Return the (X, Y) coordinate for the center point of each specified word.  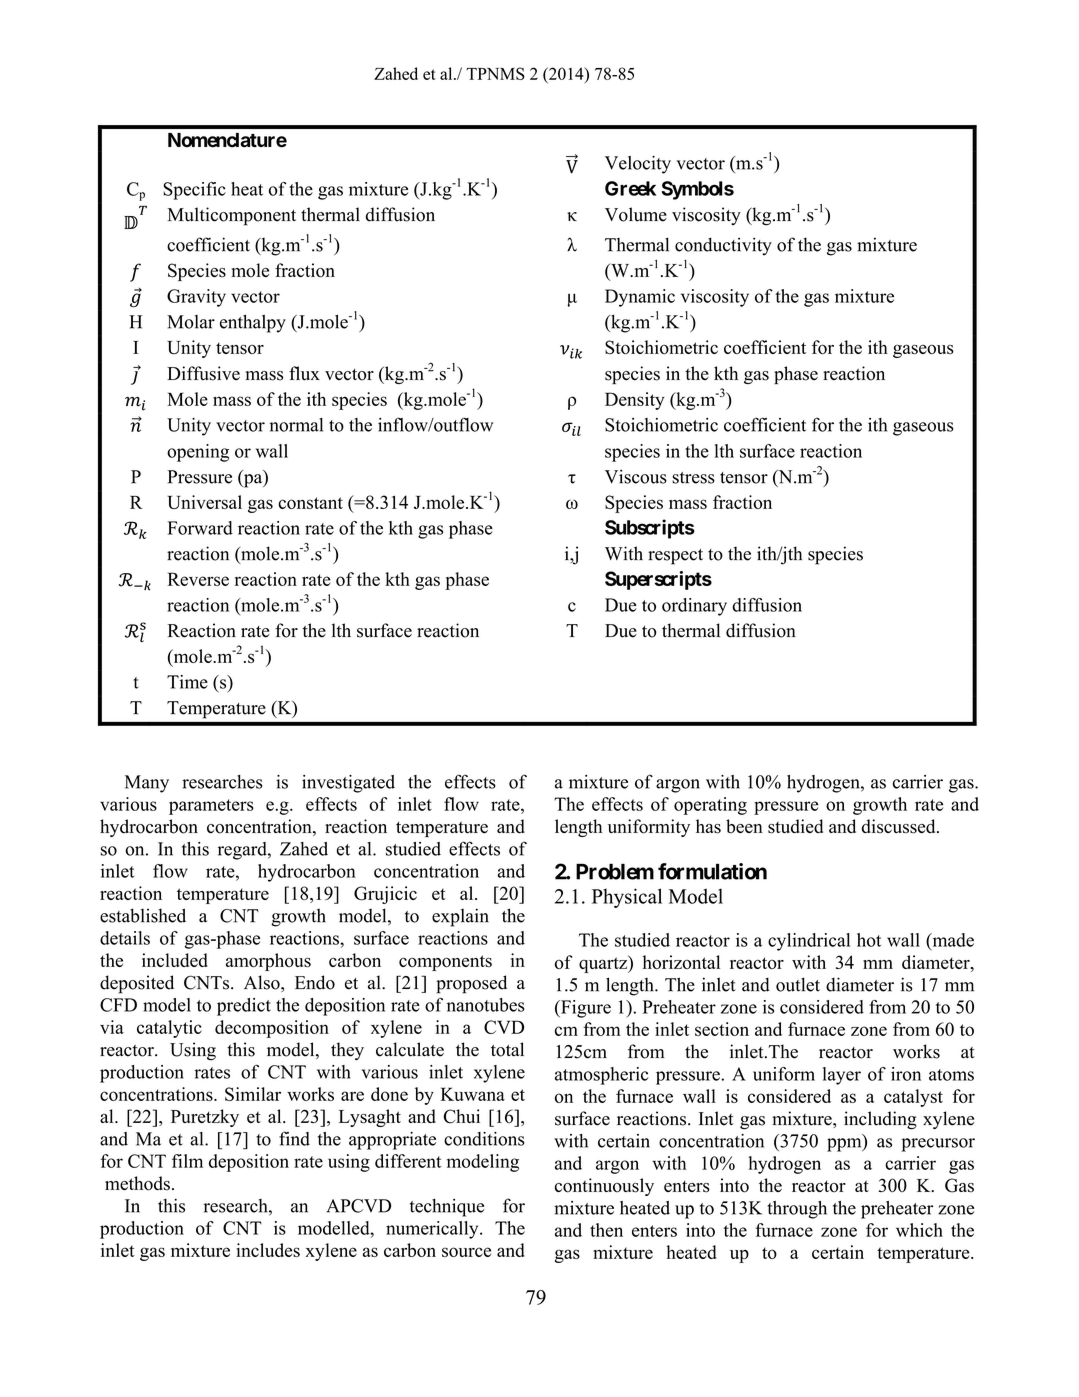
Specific (194, 191)
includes (268, 1250)
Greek (630, 188)
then (606, 1230)
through (797, 1210)
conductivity (723, 246)
